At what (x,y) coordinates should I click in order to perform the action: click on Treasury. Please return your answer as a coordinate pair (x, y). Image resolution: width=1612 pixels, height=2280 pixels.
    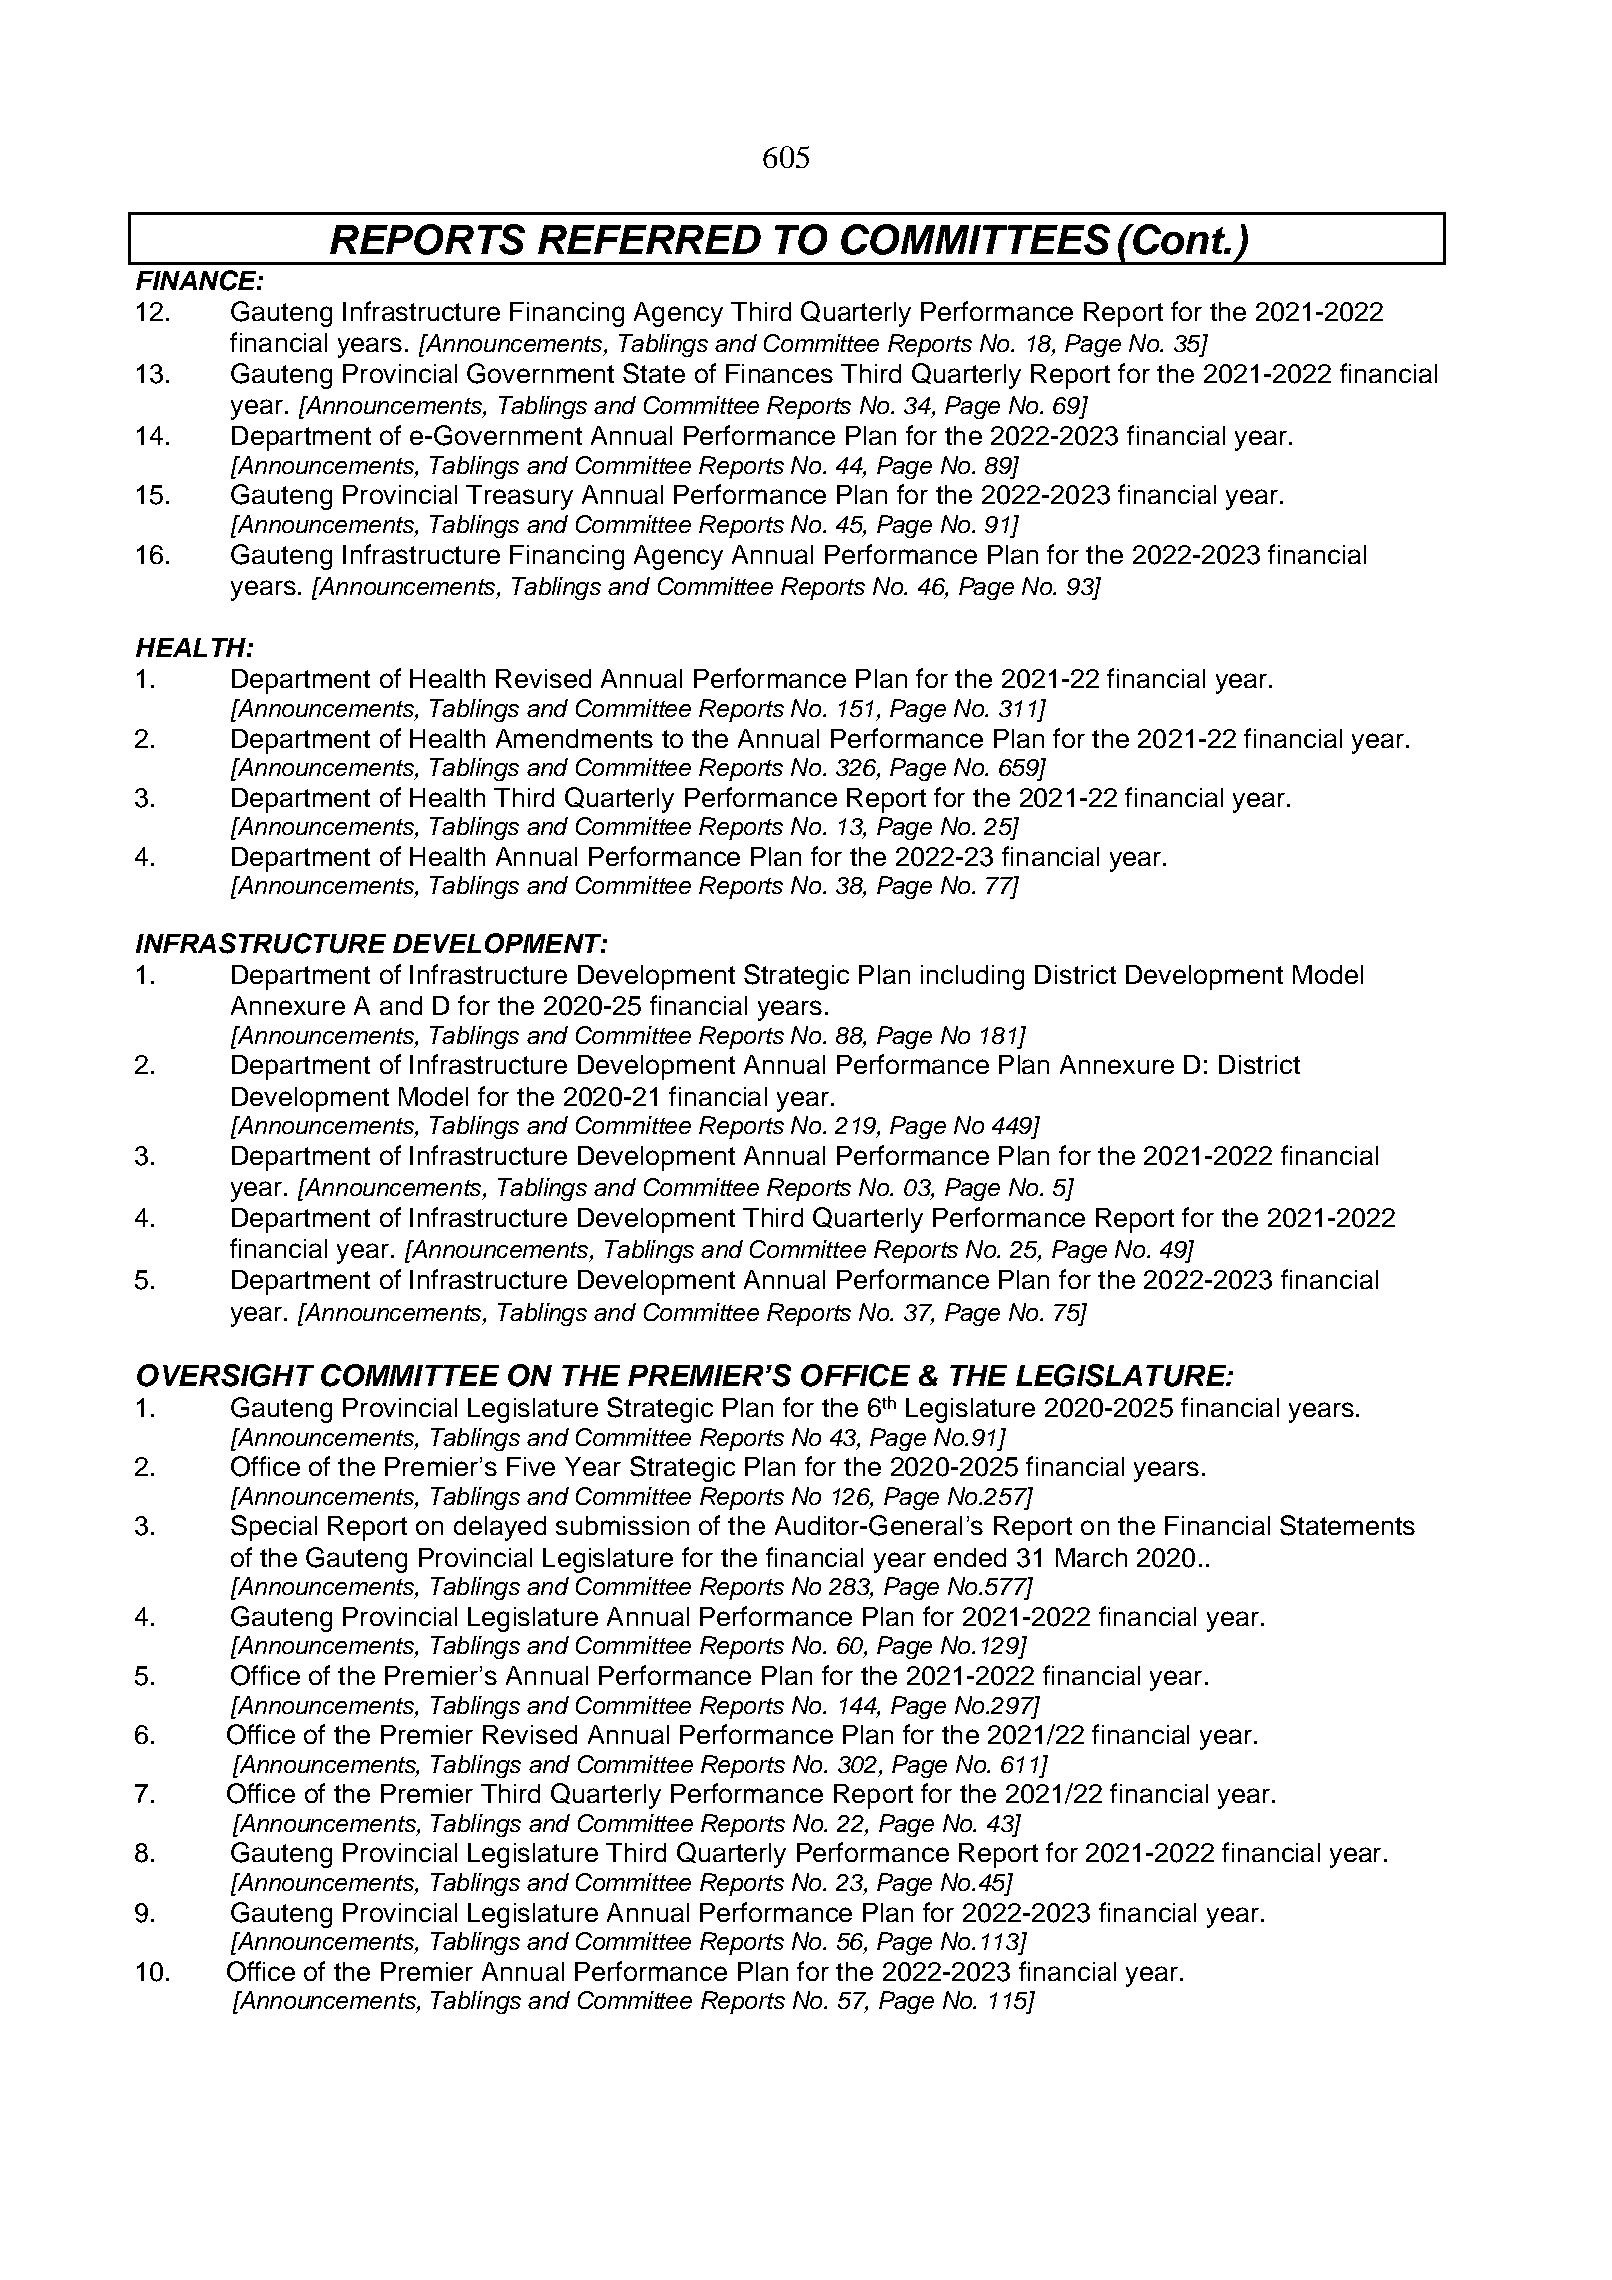
    Looking at the image, I should click on (519, 497).
